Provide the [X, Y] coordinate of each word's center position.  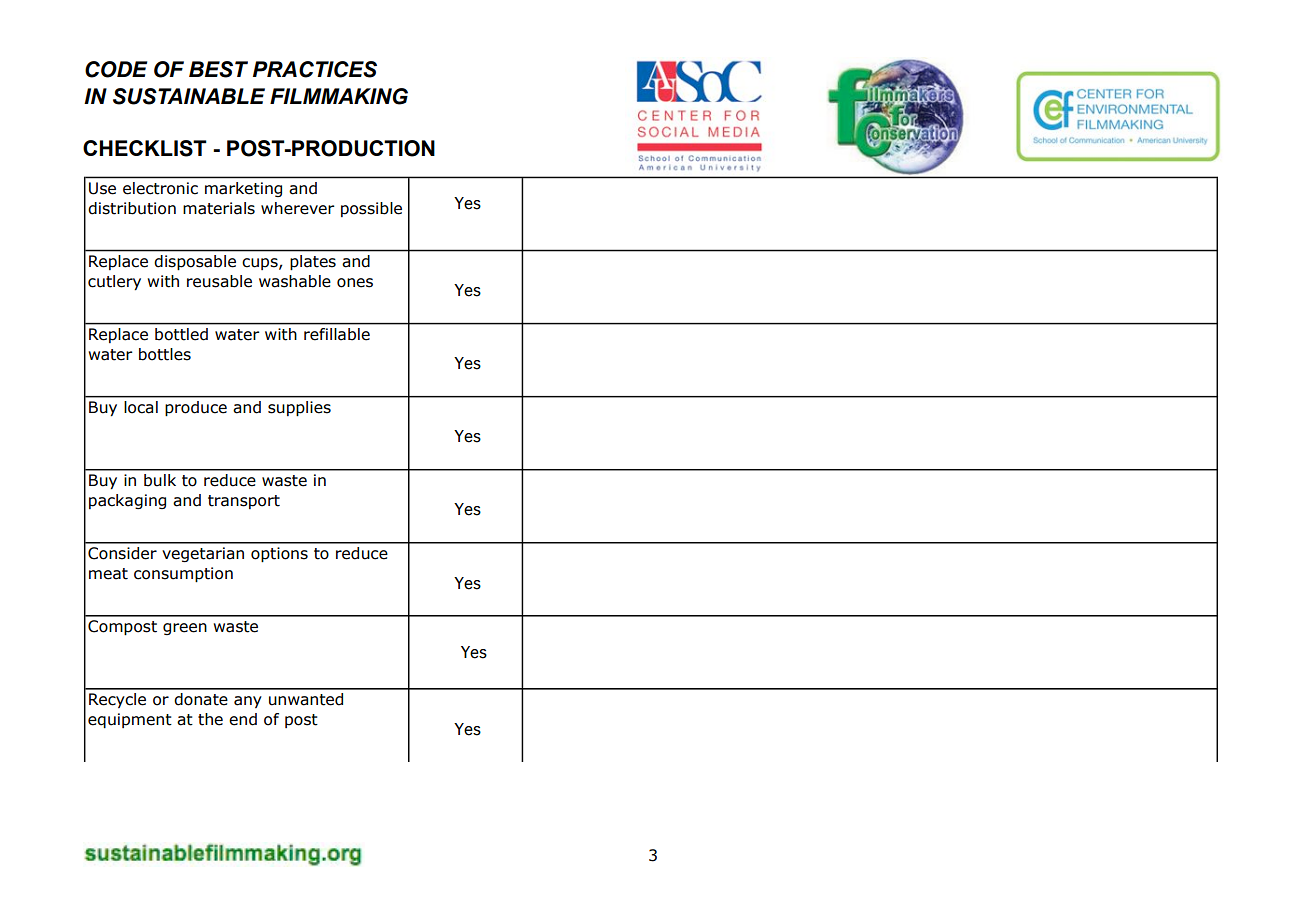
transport [244, 502]
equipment [130, 720]
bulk [160, 480]
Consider [122, 553]
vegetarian [203, 554]
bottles [165, 354]
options [279, 554]
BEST [218, 69]
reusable [219, 281]
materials [219, 208]
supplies [299, 408]
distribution [132, 208]
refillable [337, 334]
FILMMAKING [339, 96]
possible [371, 209]
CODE [116, 69]
